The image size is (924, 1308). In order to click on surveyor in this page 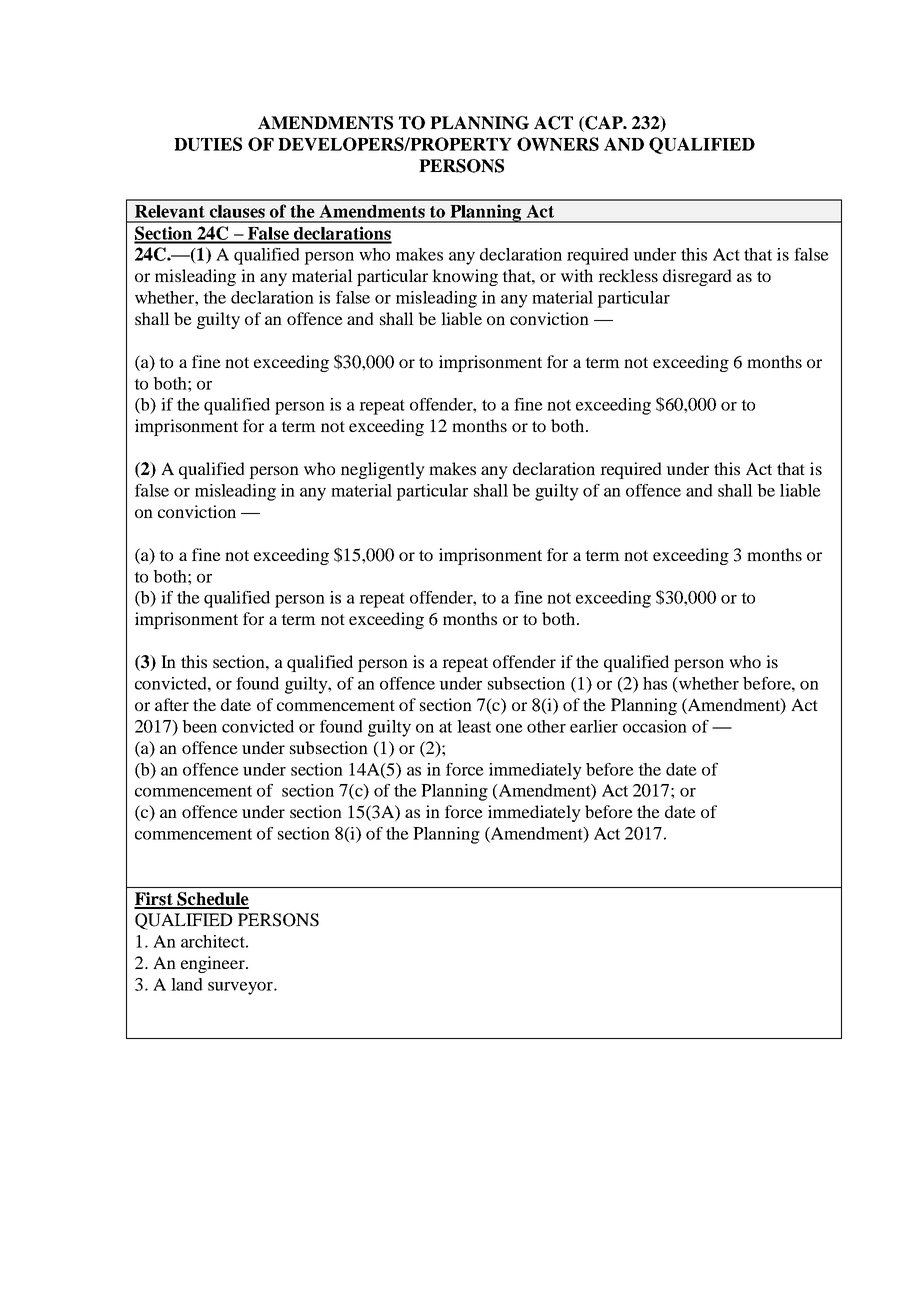, I will do `click(241, 988)`.
